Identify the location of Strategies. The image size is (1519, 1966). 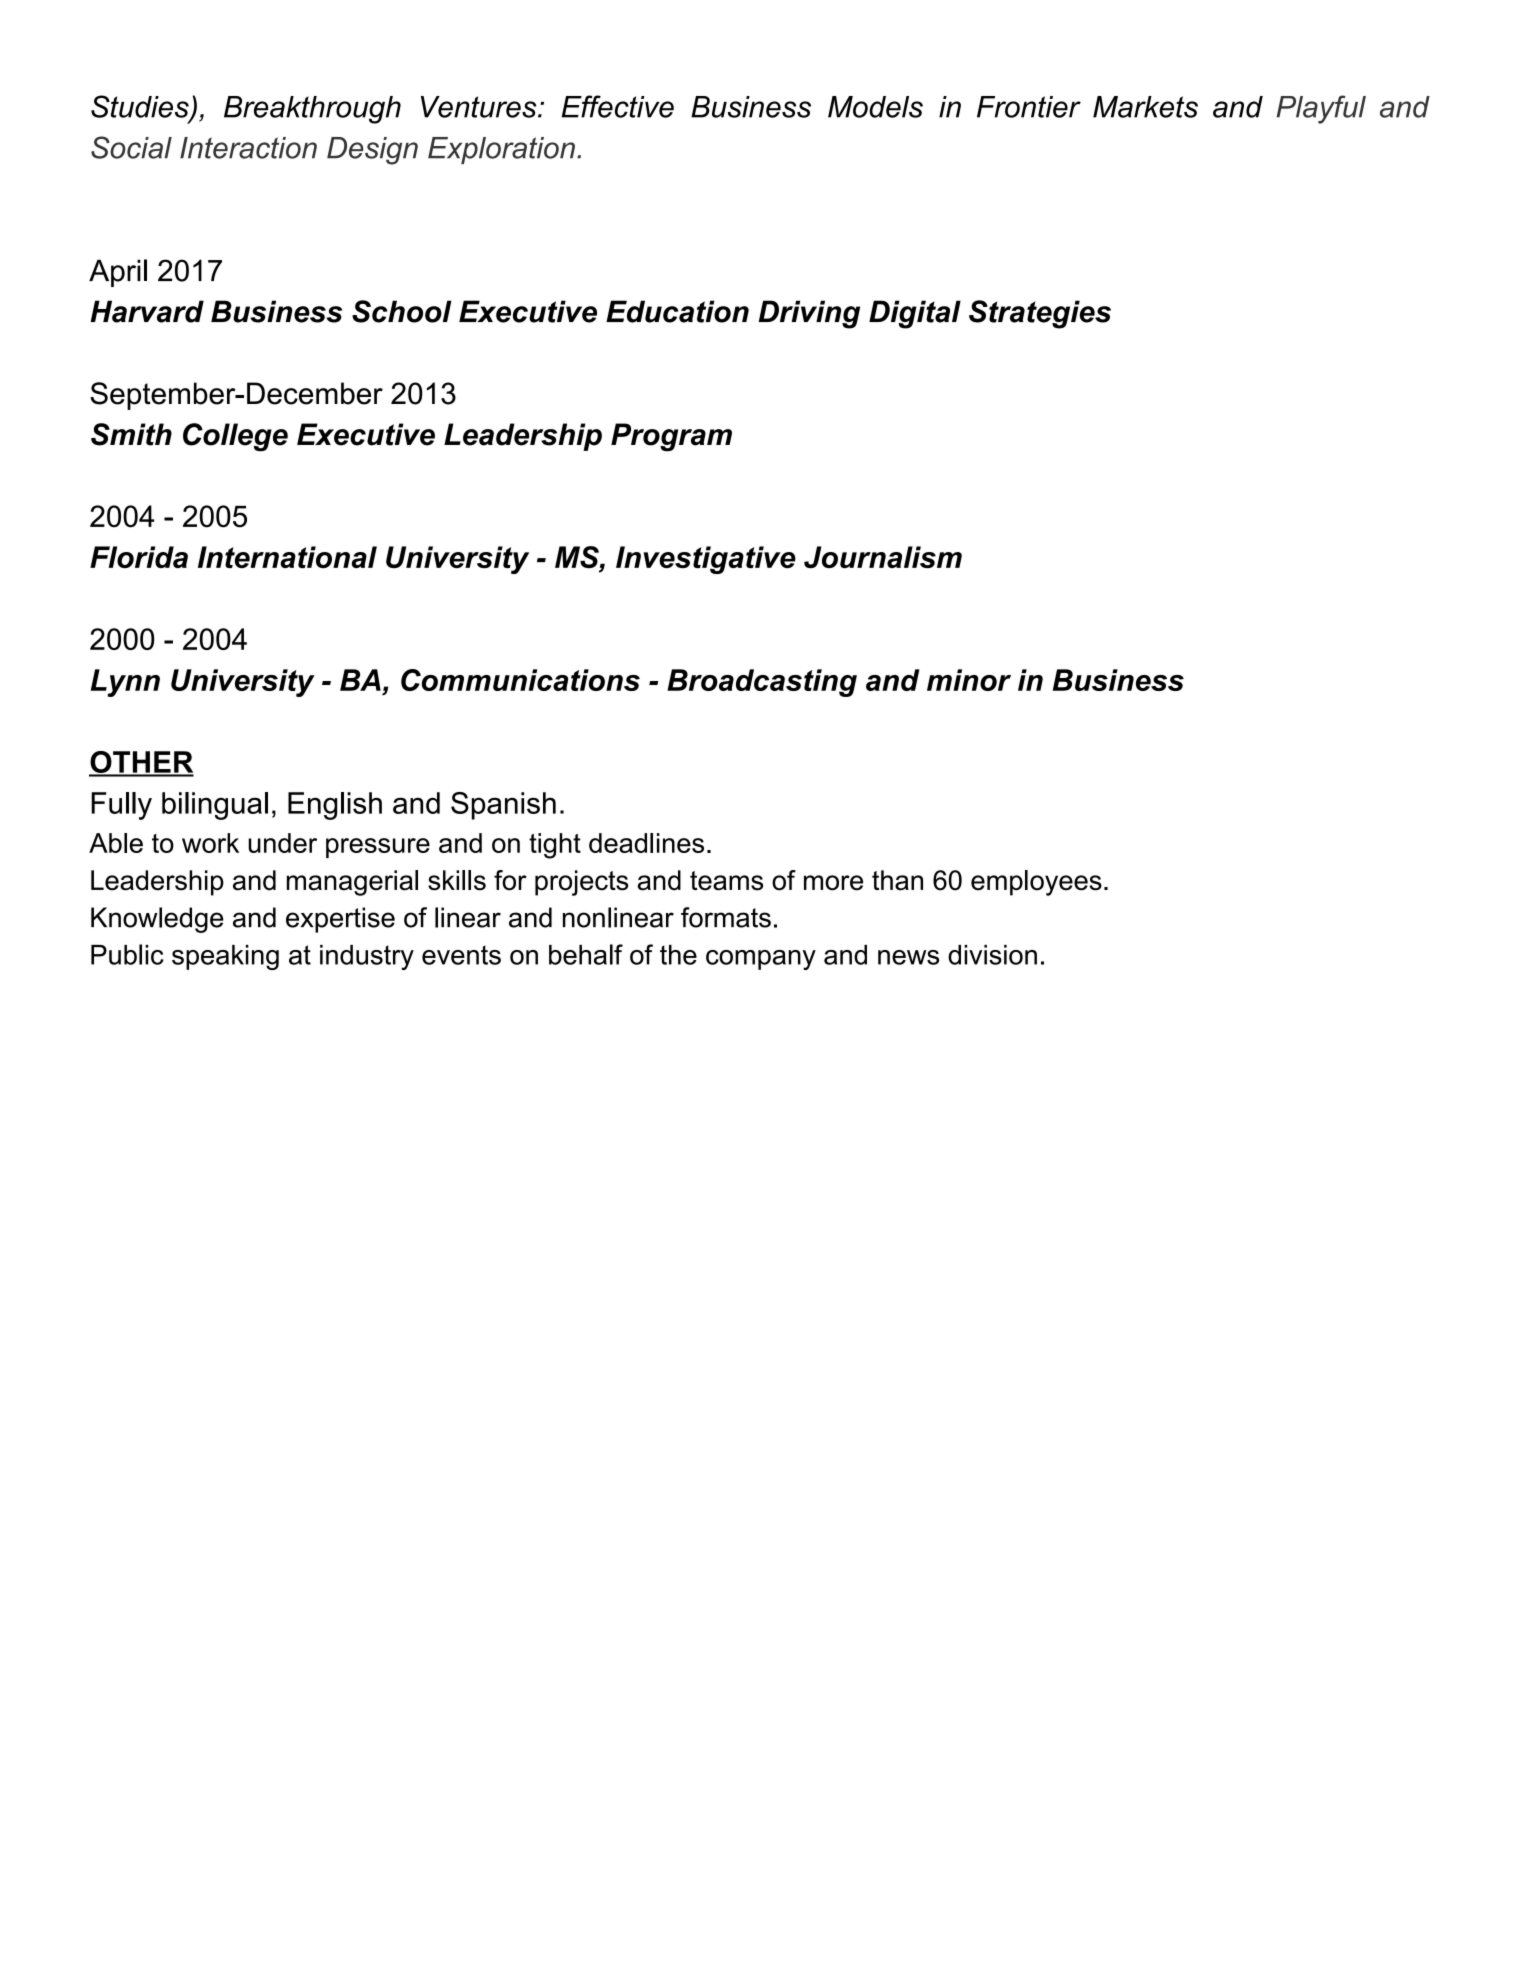
(1040, 314).
